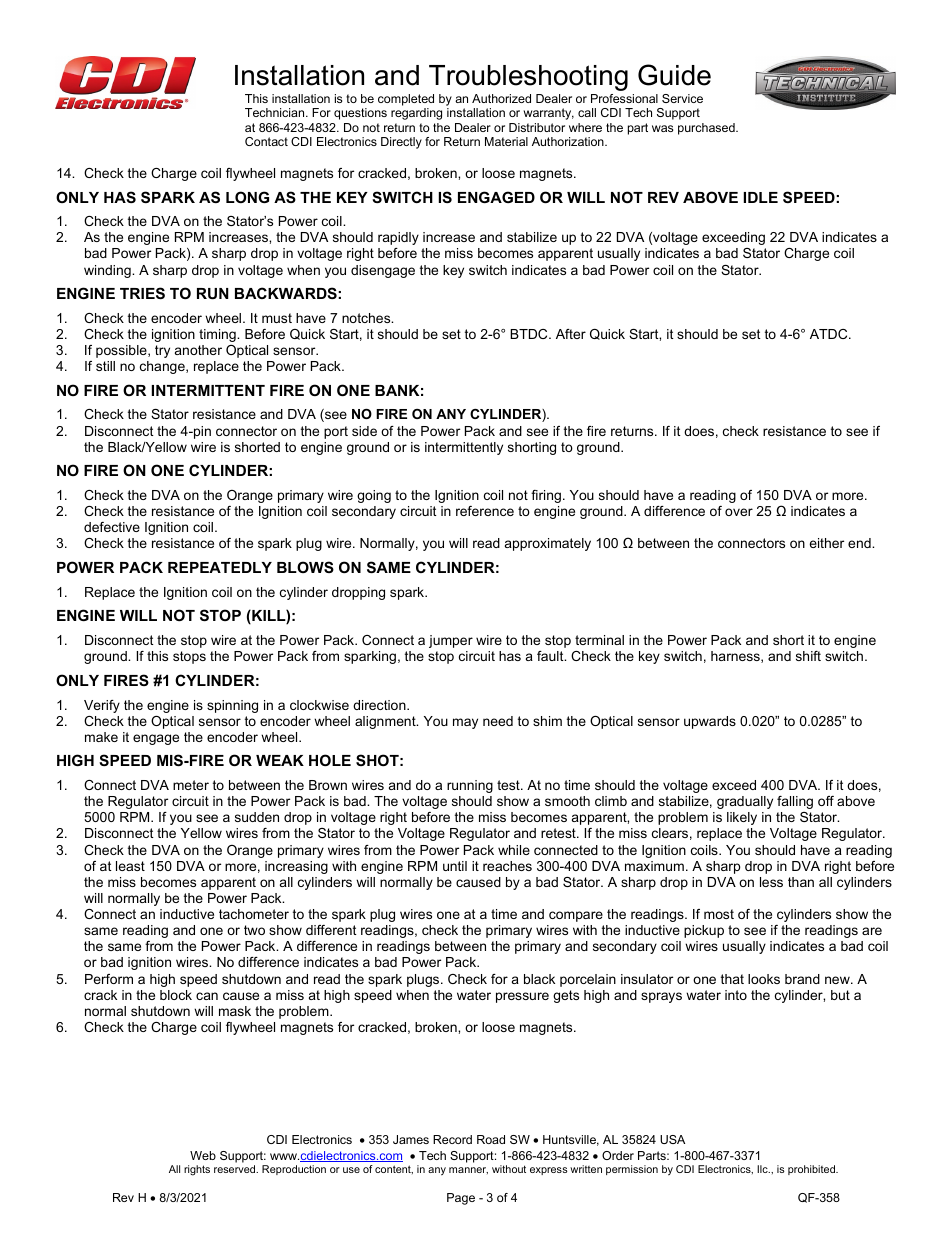 The height and width of the page is (1233, 952). Describe the element at coordinates (763, 1169) in the page. I see `Ilc` at that location.
